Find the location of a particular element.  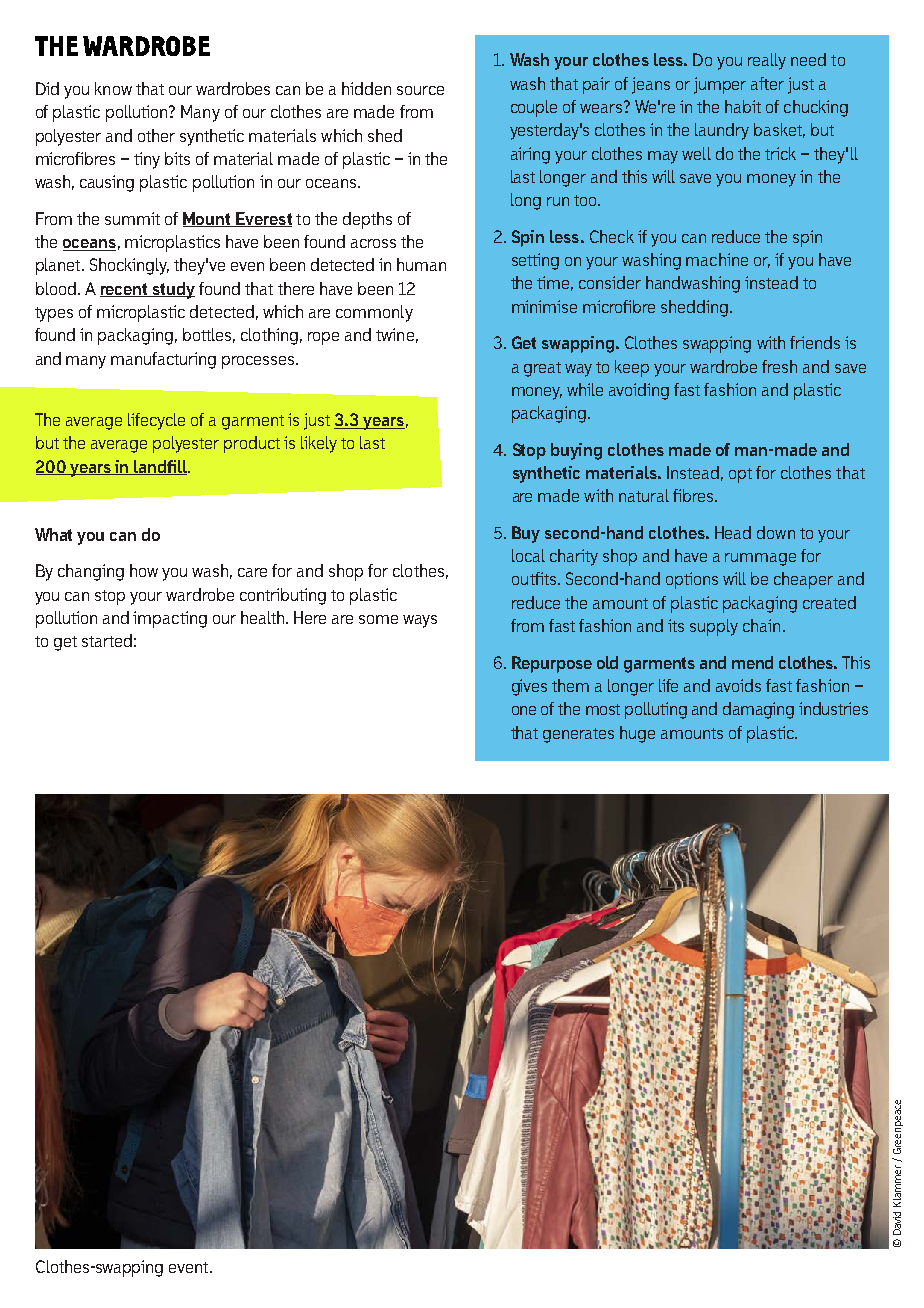

how is located at coordinates (144, 570).
